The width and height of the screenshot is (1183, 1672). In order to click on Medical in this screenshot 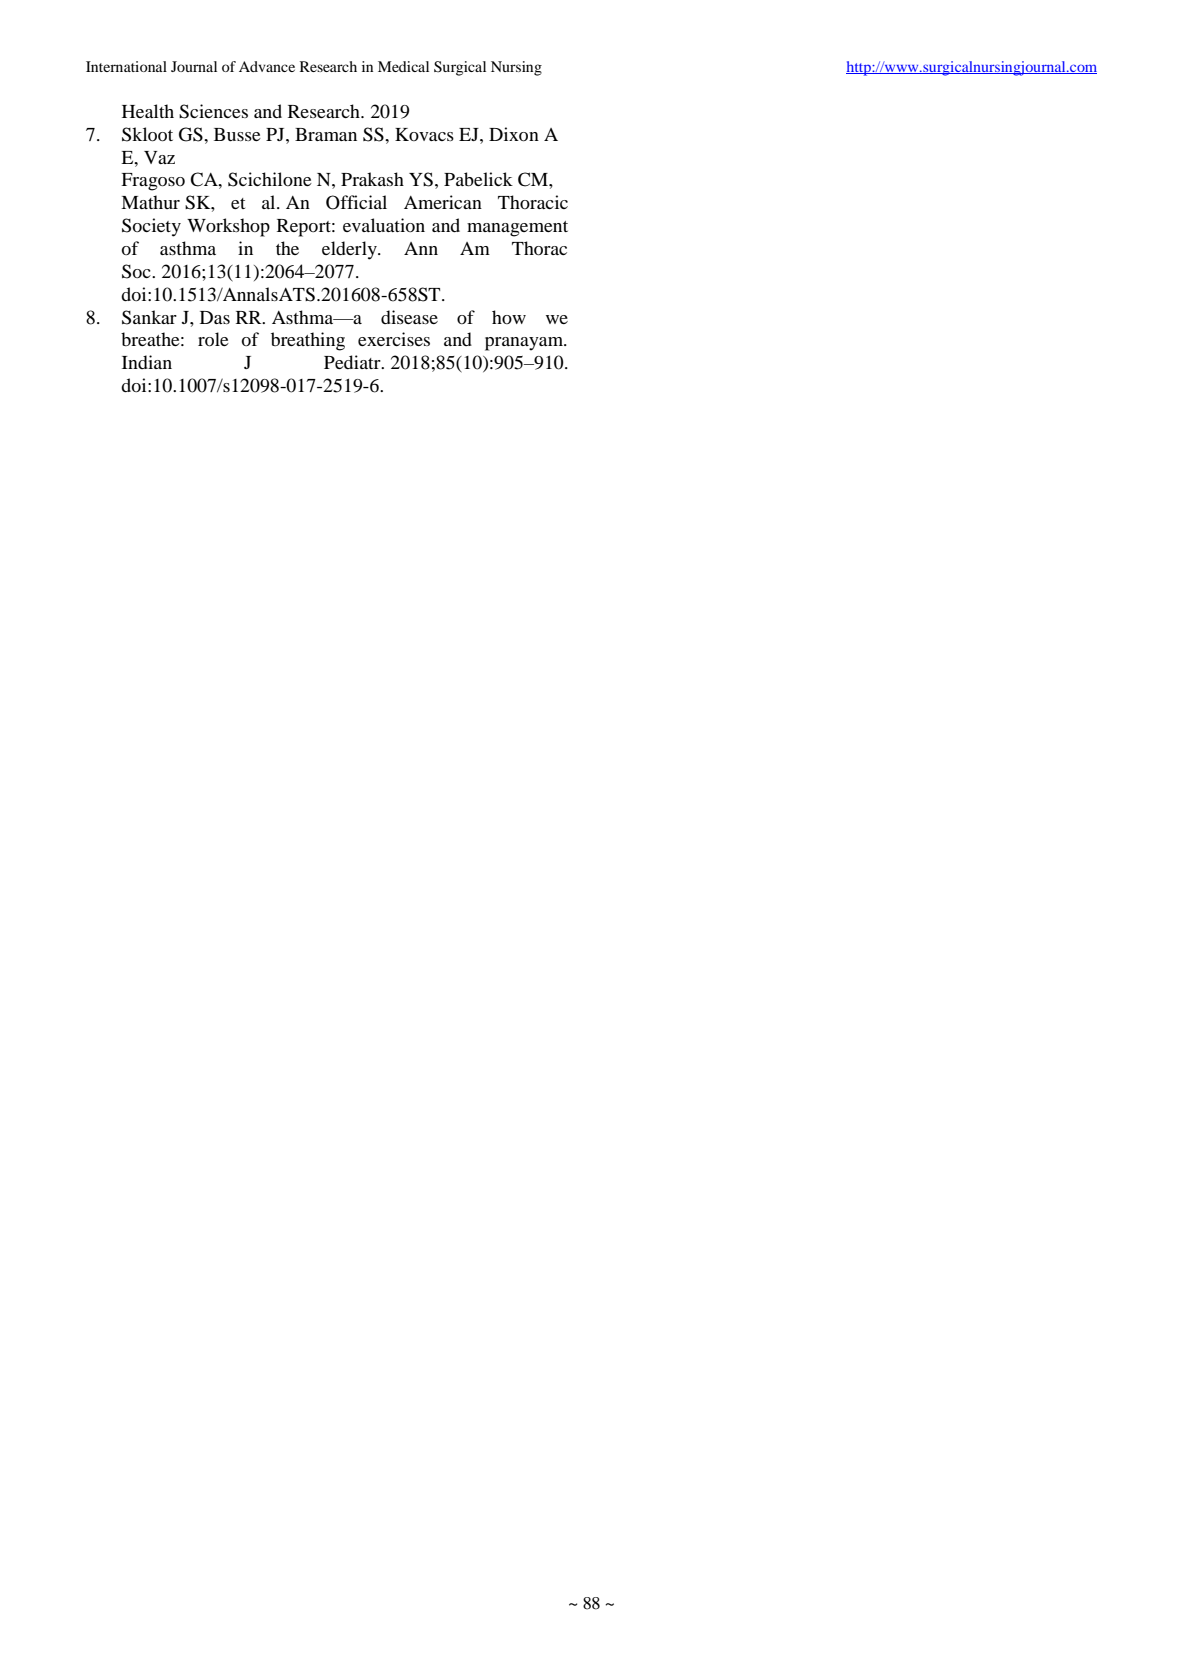, I will do `click(403, 66)`.
